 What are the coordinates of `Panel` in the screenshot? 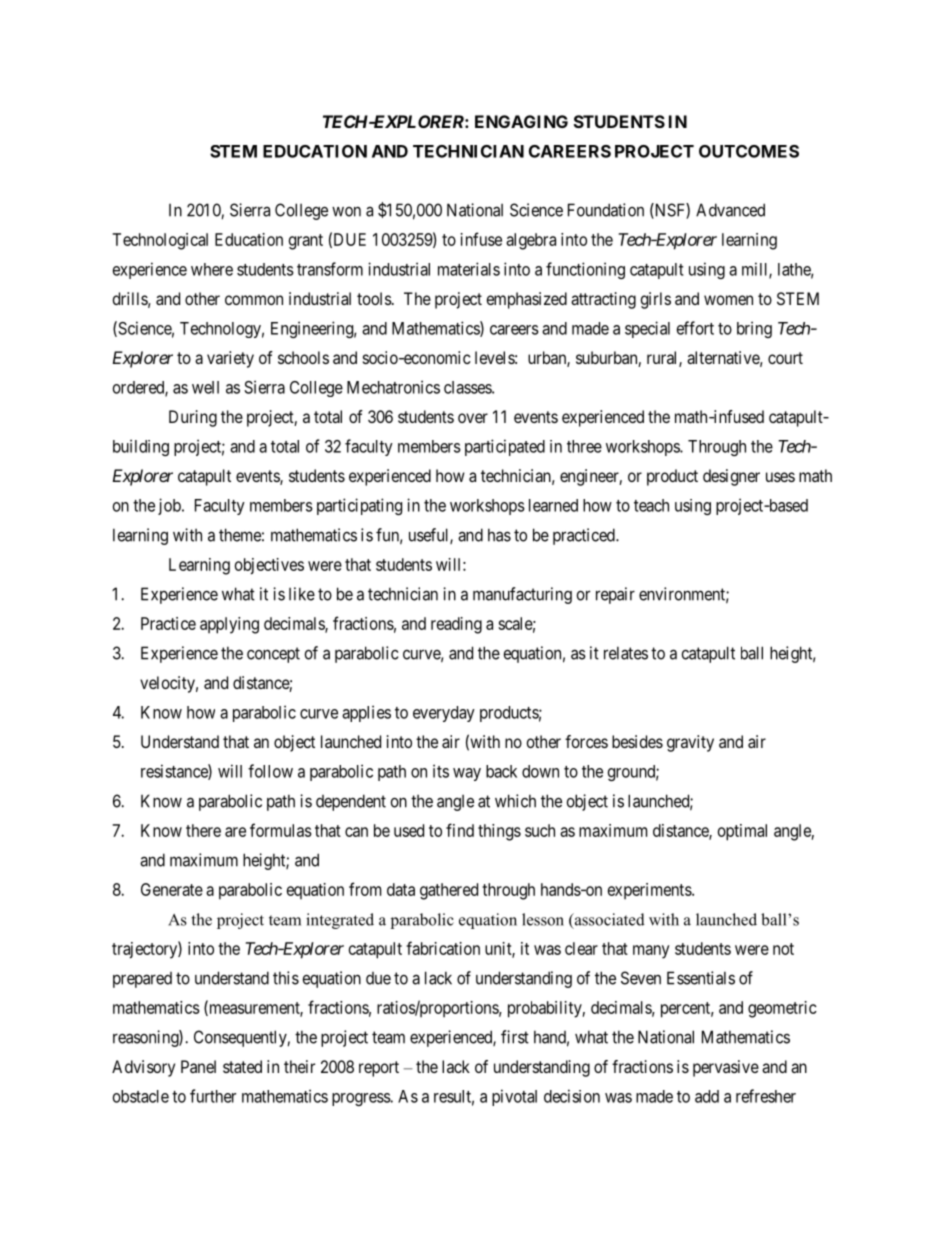 It's located at (198, 1066).
